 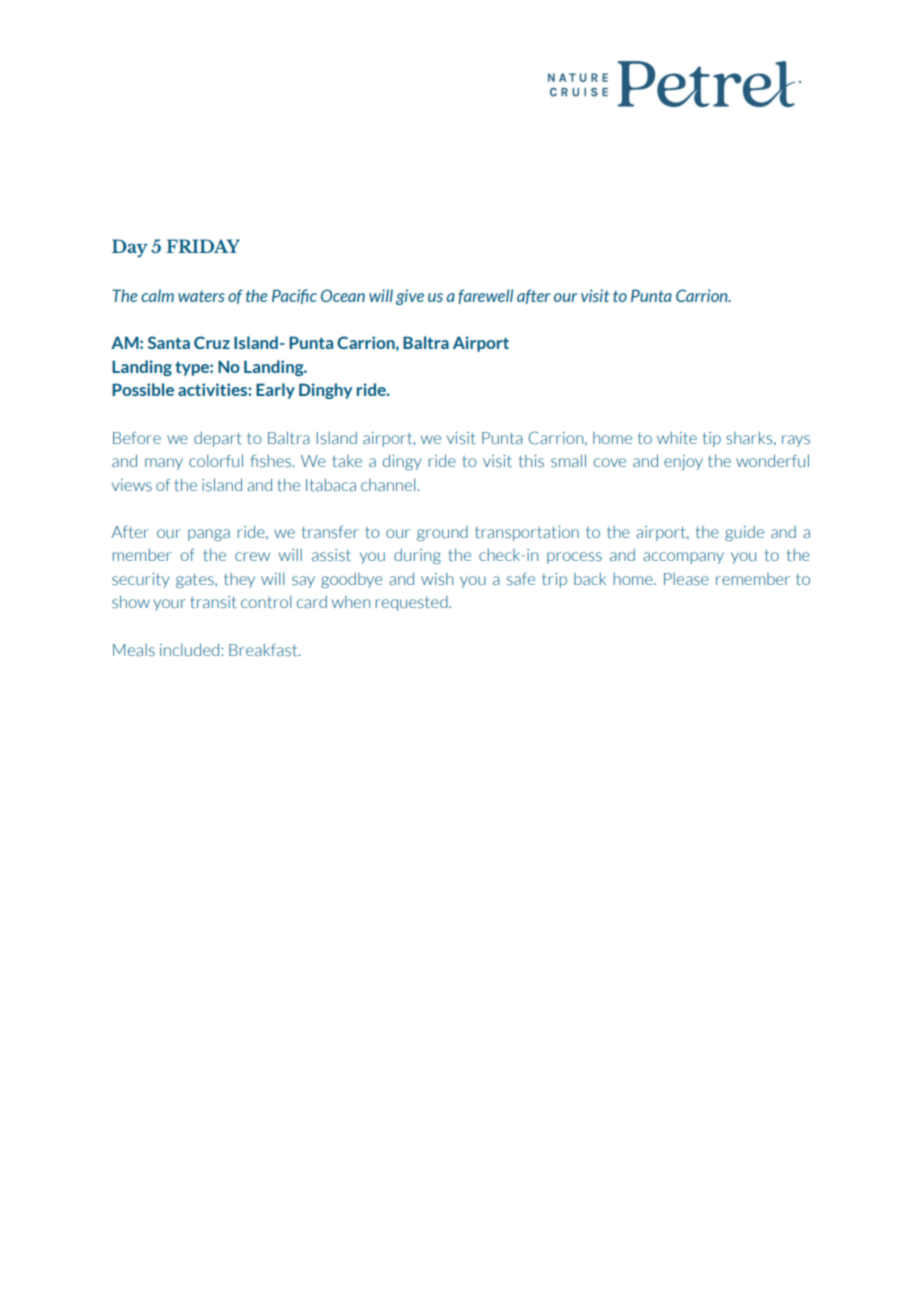 I want to click on FRIDAY, so click(x=203, y=246).
